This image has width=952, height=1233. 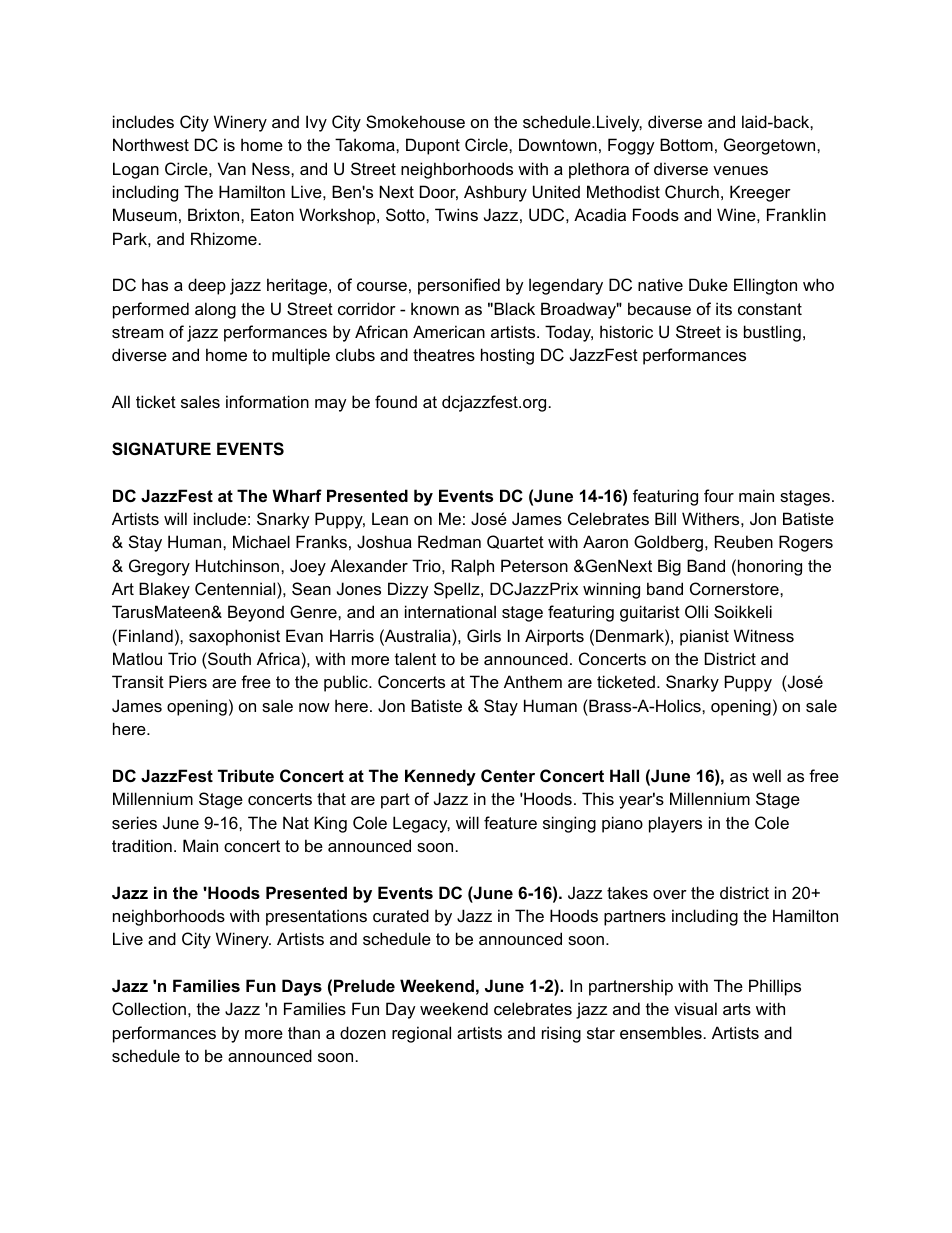 I want to click on Centennial, so click(x=236, y=588).
